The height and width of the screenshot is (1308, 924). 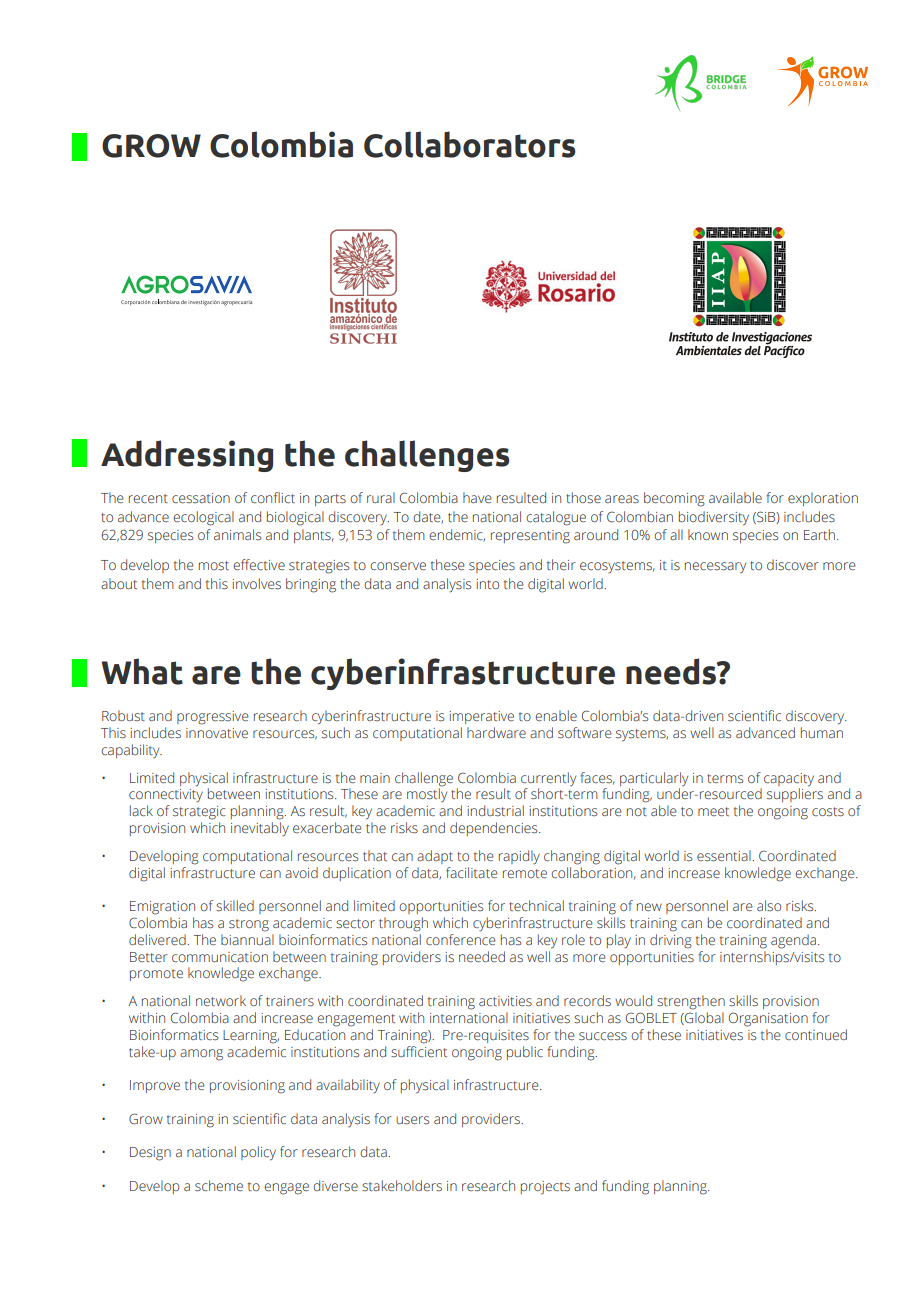 I want to click on cessation, so click(x=201, y=498).
